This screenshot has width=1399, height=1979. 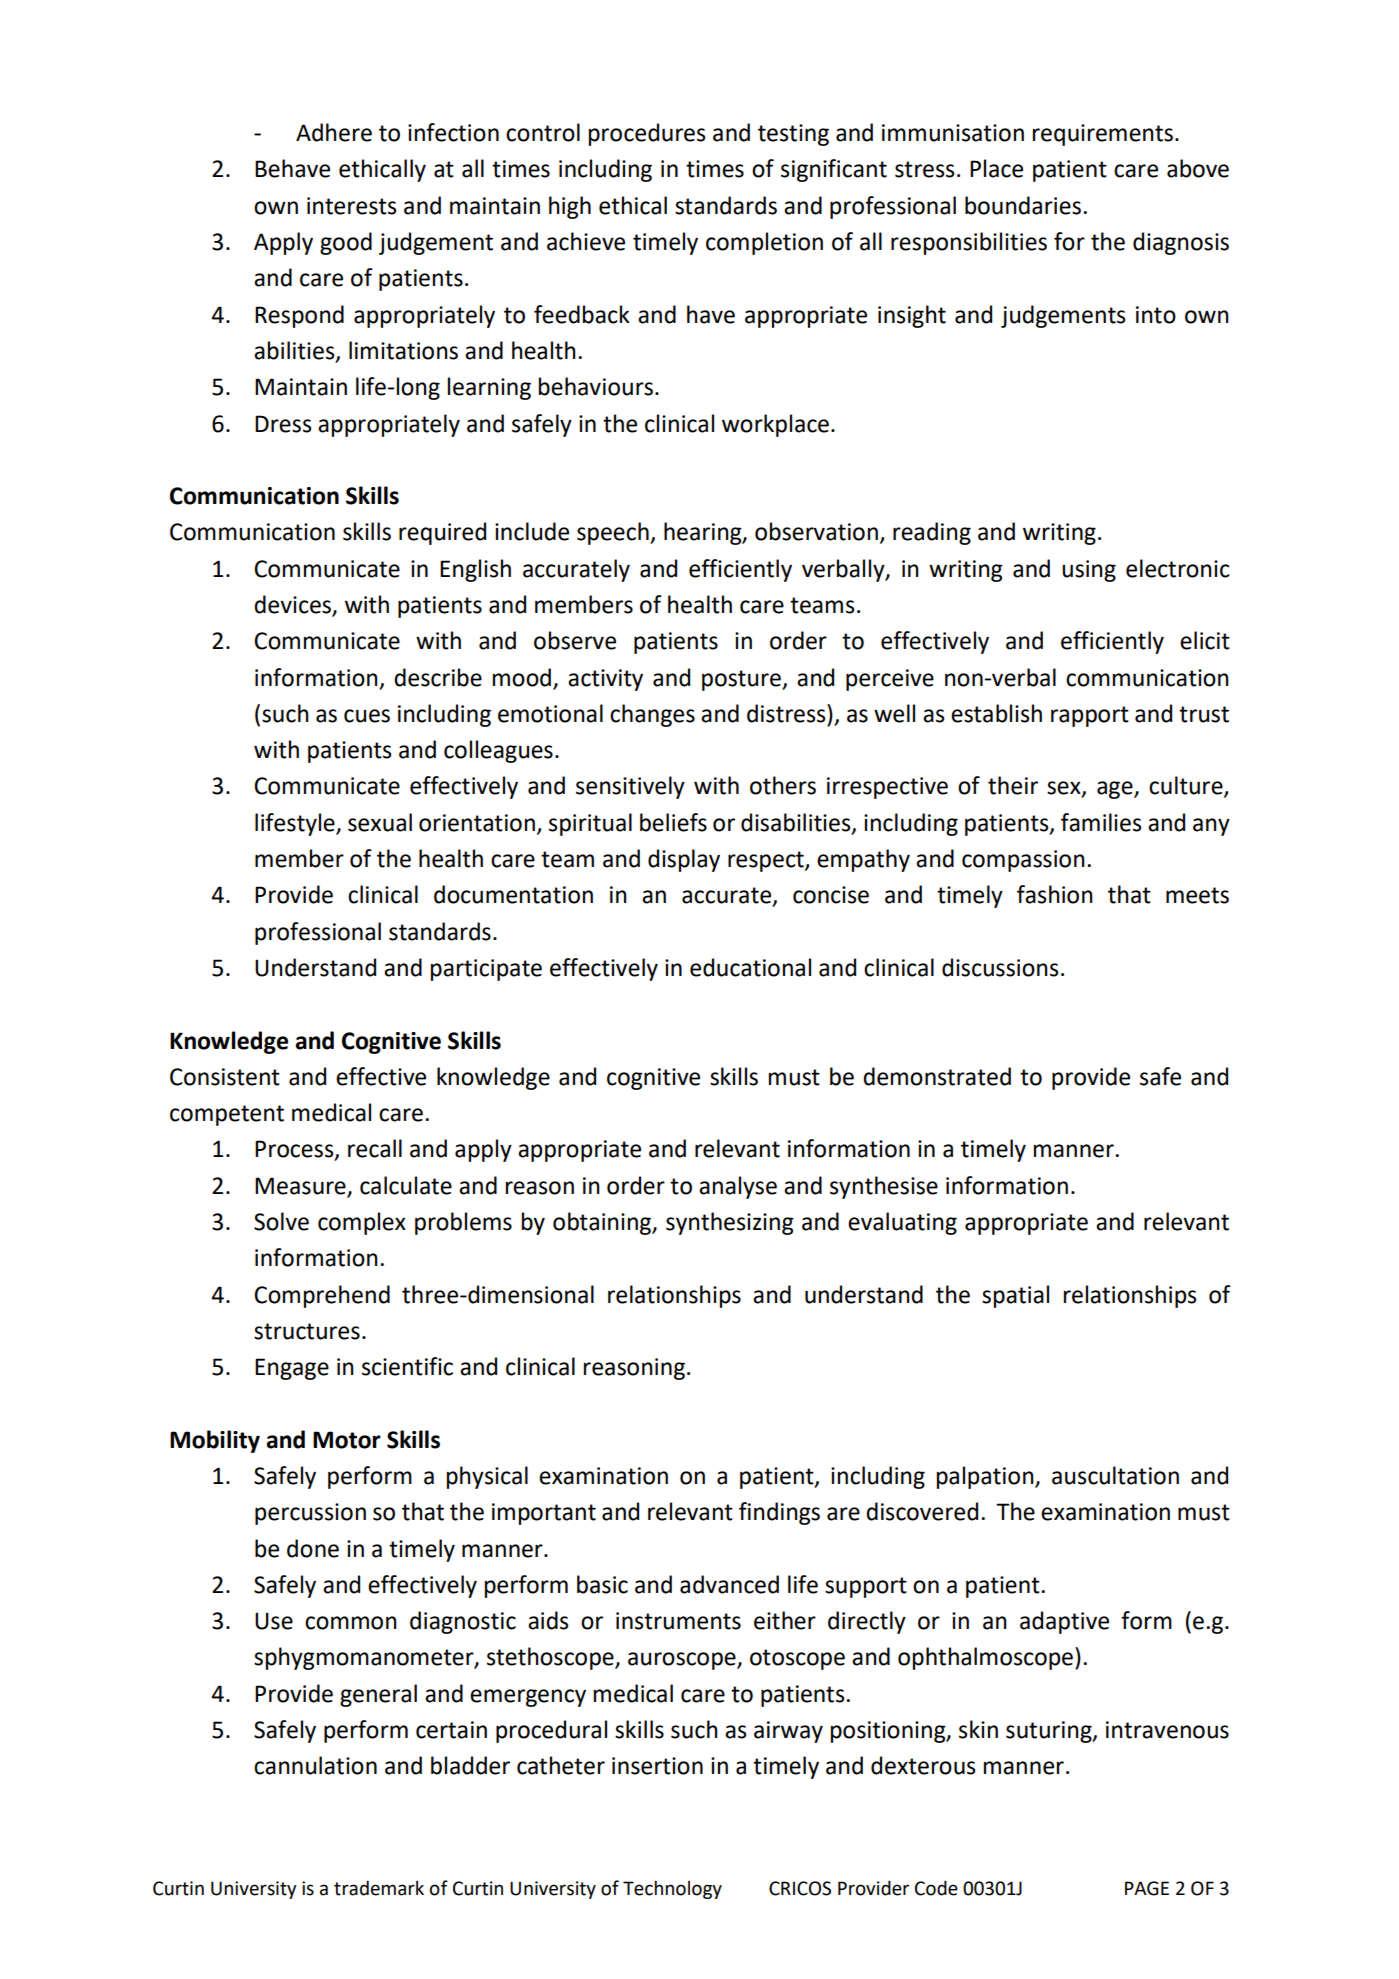 I want to click on interests, so click(x=351, y=206).
